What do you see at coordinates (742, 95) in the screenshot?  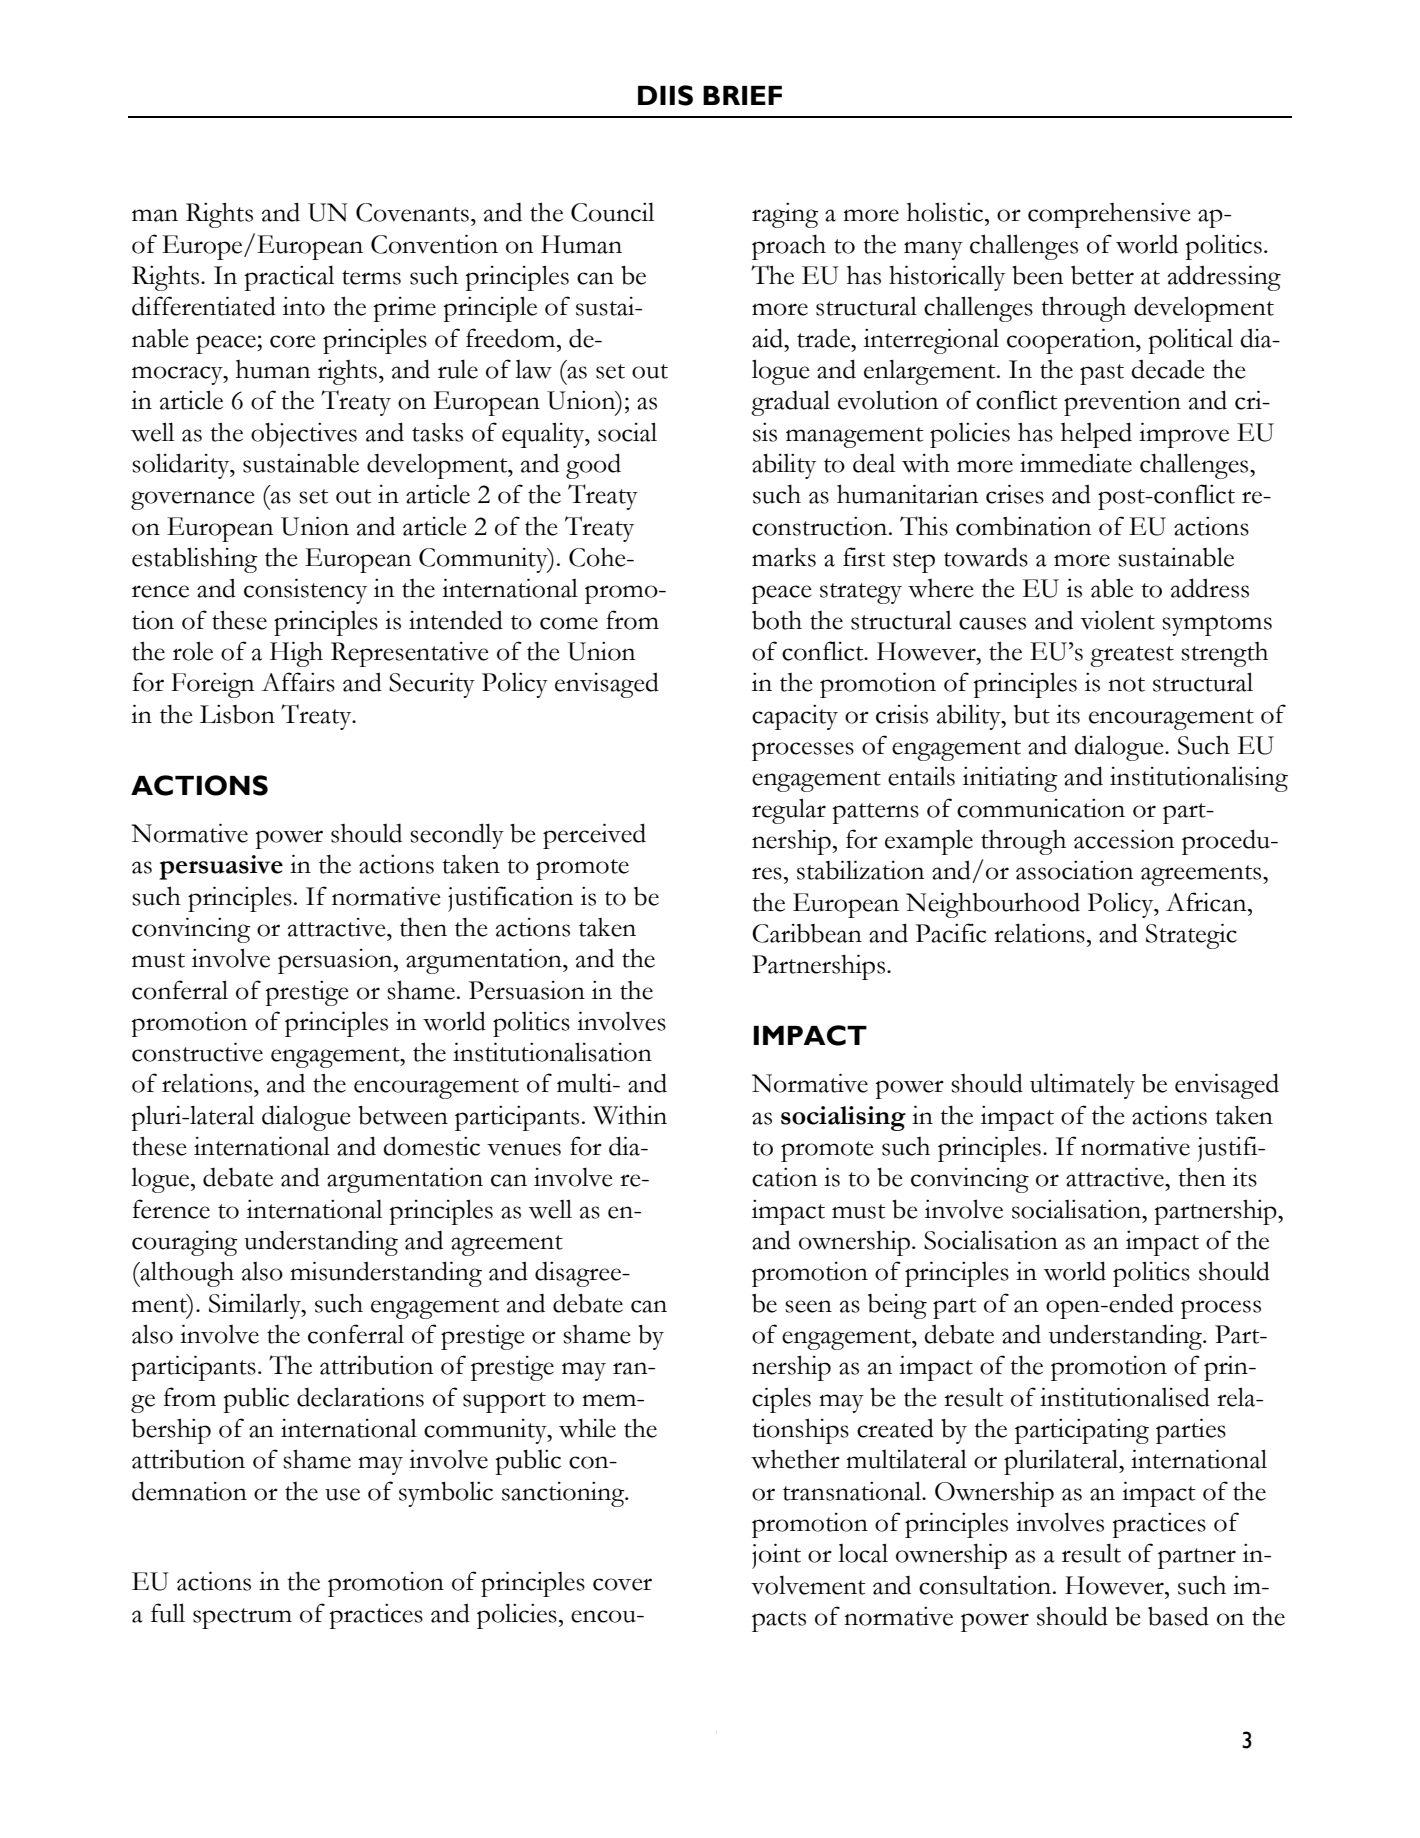 I see `BRIEF` at bounding box center [742, 95].
